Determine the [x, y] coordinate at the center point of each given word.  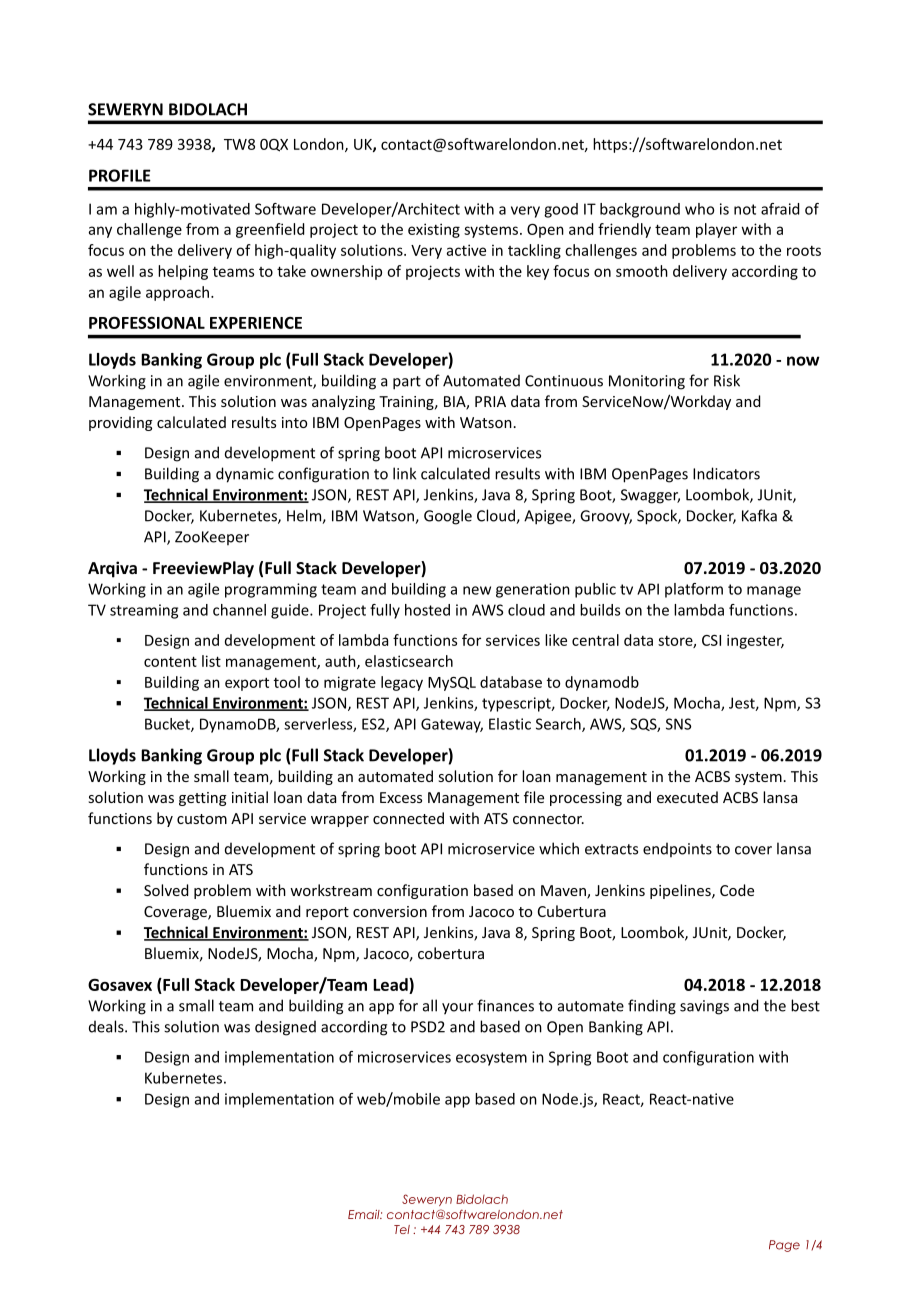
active [466, 250]
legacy [402, 683]
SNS [678, 724]
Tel [402, 1229]
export [247, 684]
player [716, 230]
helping [183, 272]
